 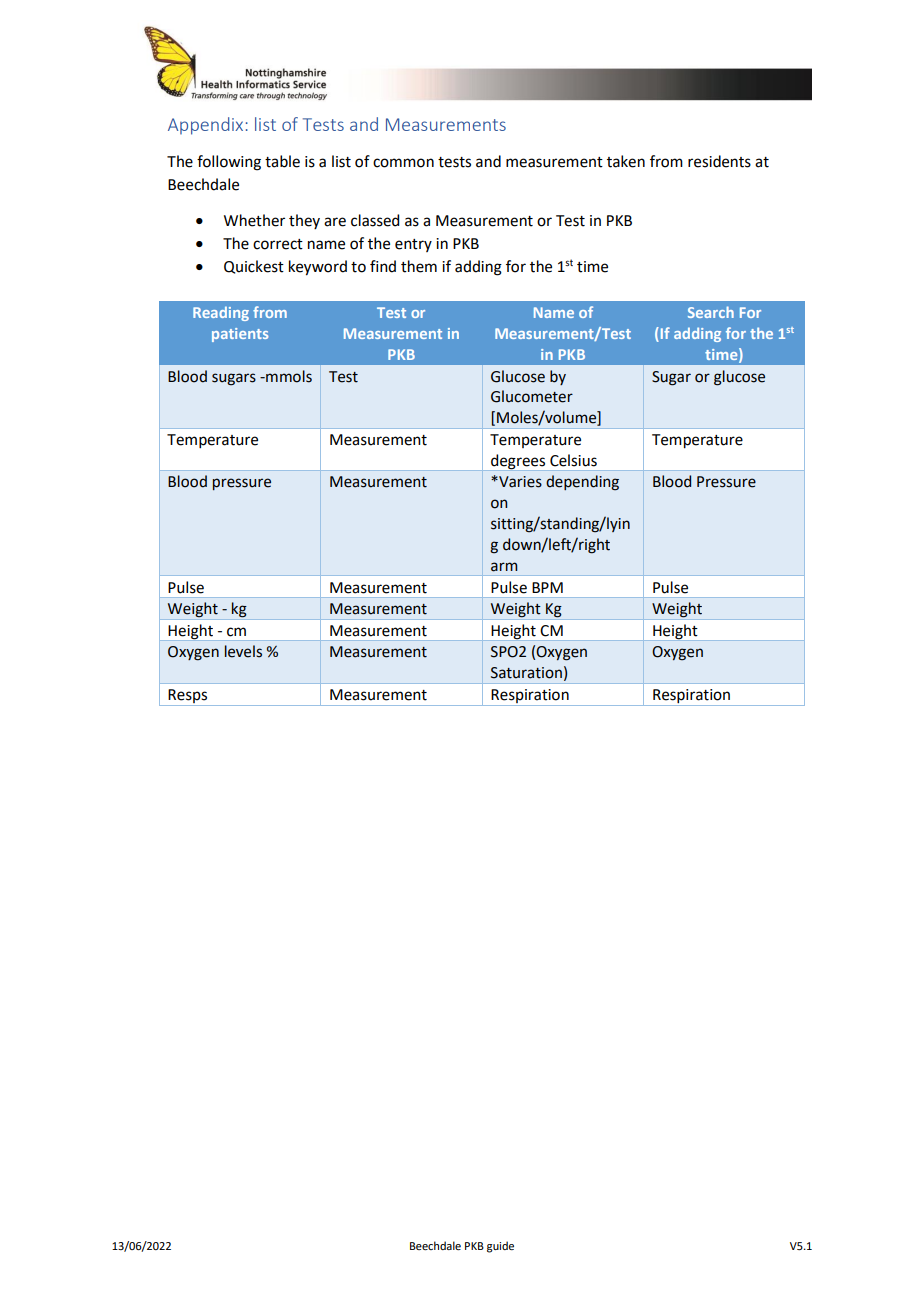 What do you see at coordinates (243, 651) in the screenshot?
I see `levels` at bounding box center [243, 651].
